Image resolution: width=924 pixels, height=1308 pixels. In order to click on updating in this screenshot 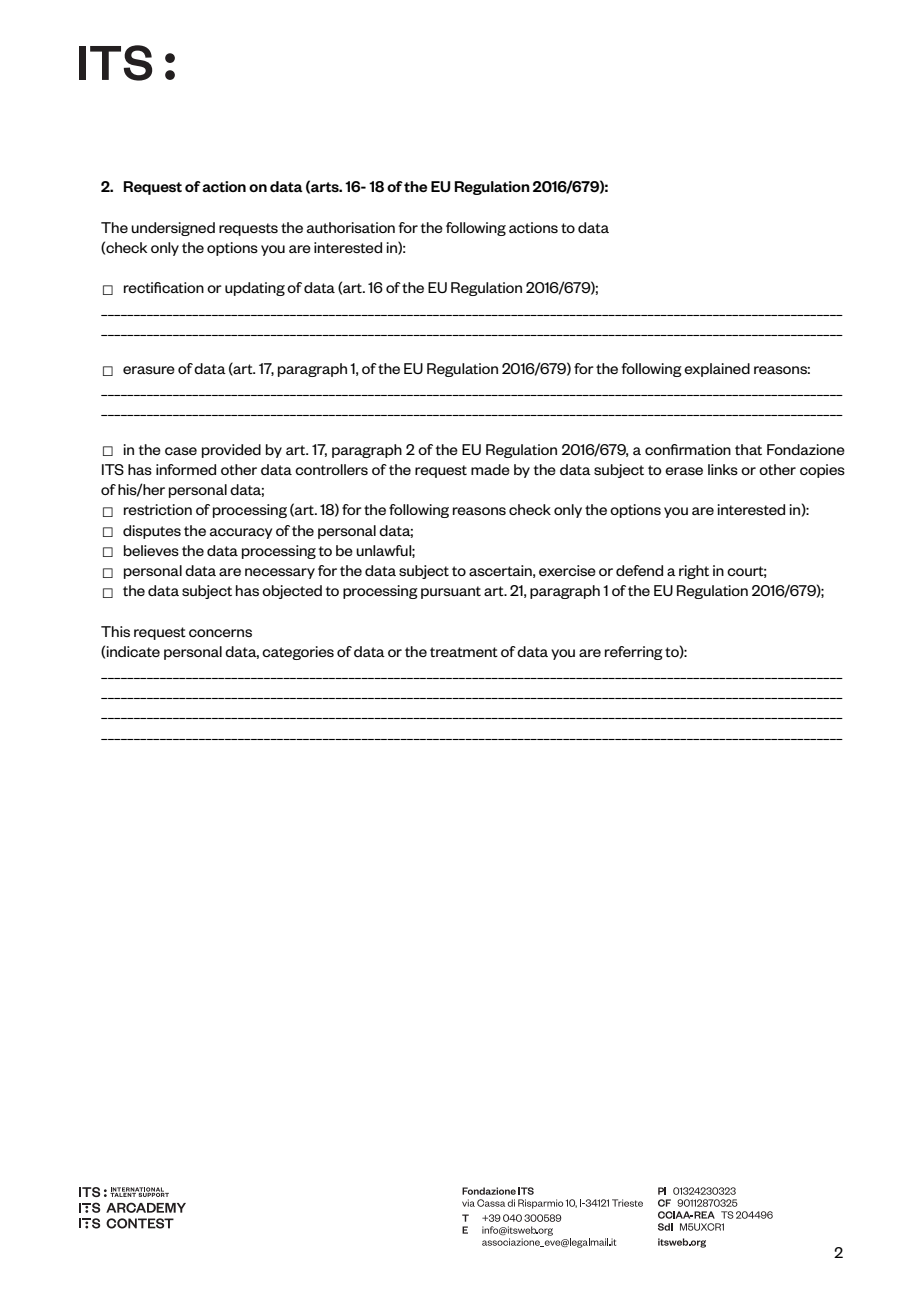, I will do `click(255, 289)`.
